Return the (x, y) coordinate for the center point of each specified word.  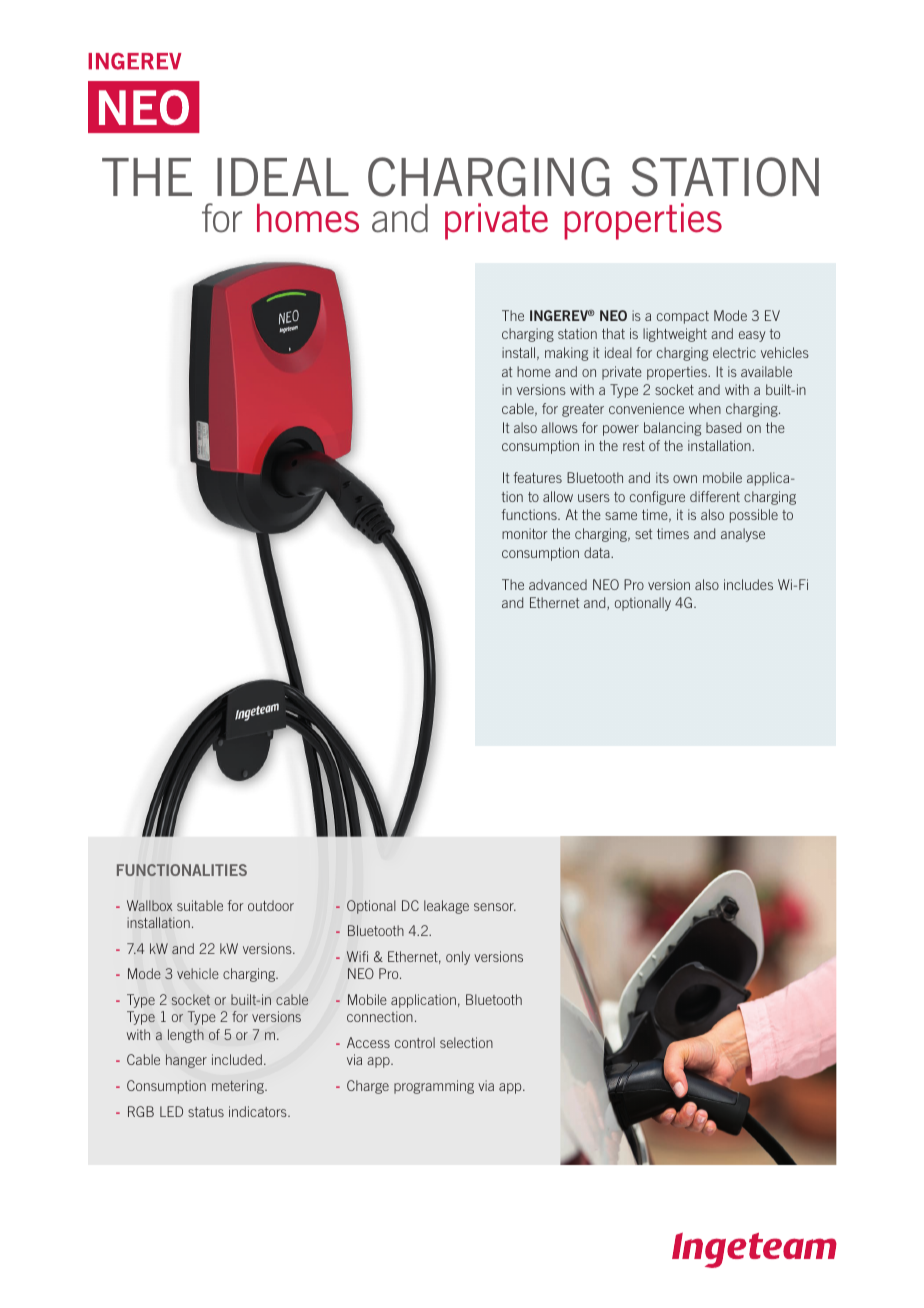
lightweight (675, 335)
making (566, 354)
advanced (558, 584)
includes (748, 584)
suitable (200, 905)
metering (239, 1087)
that (613, 333)
